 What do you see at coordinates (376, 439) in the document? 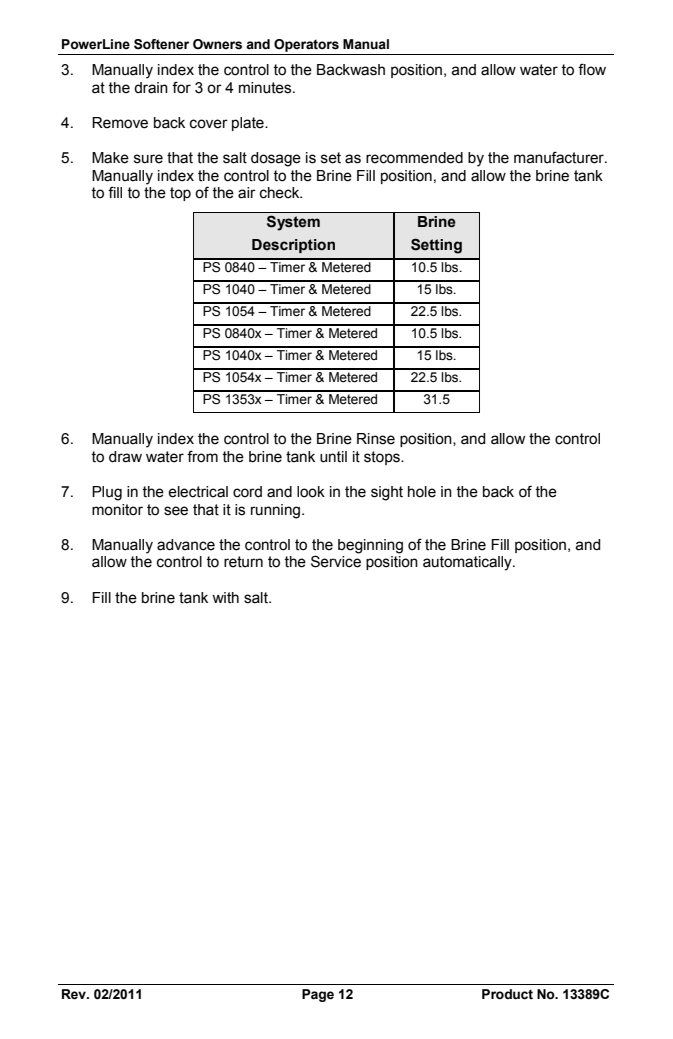
I see `Rinse` at bounding box center [376, 439].
